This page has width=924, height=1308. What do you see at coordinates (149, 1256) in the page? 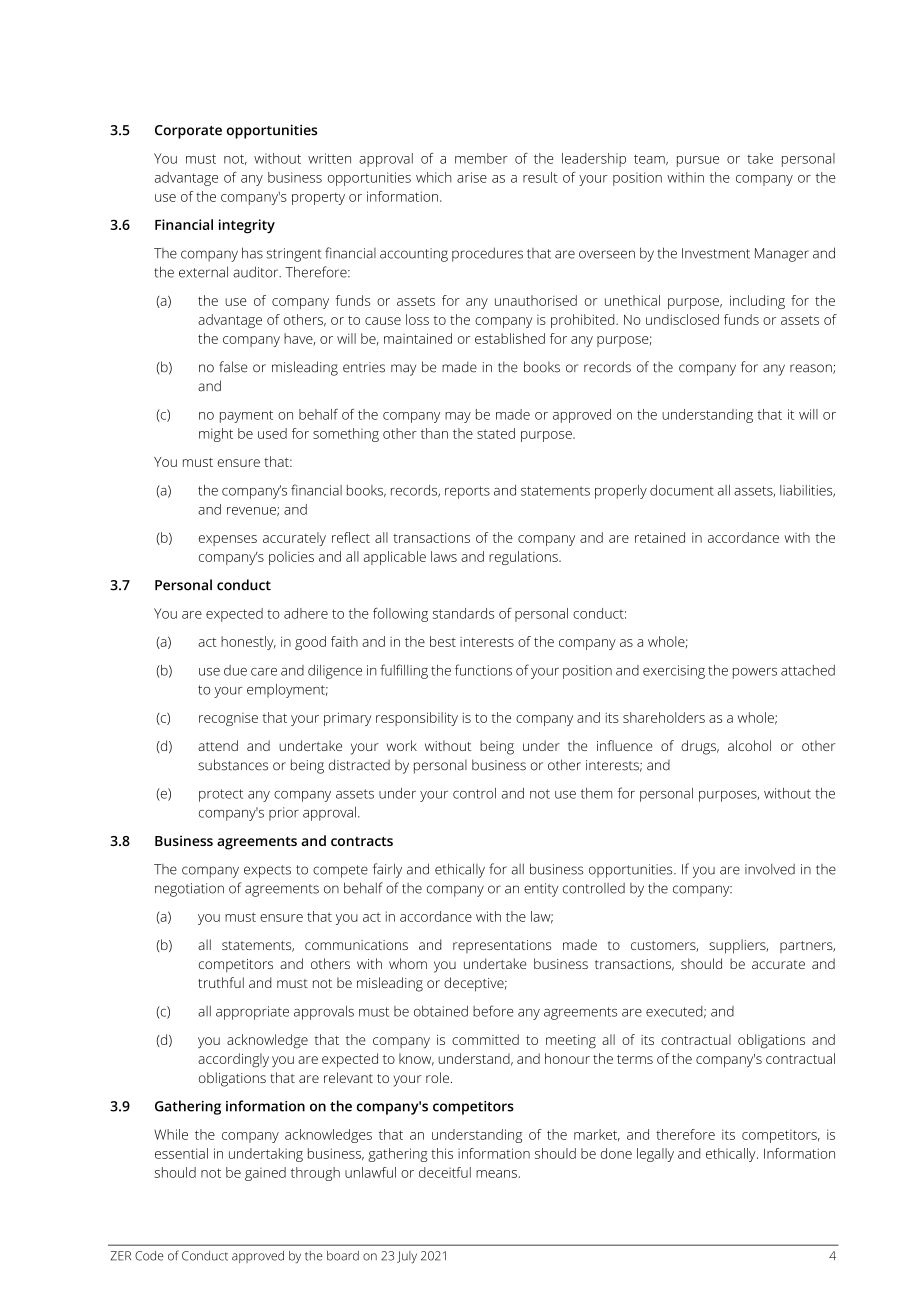
I see `Code` at bounding box center [149, 1256].
